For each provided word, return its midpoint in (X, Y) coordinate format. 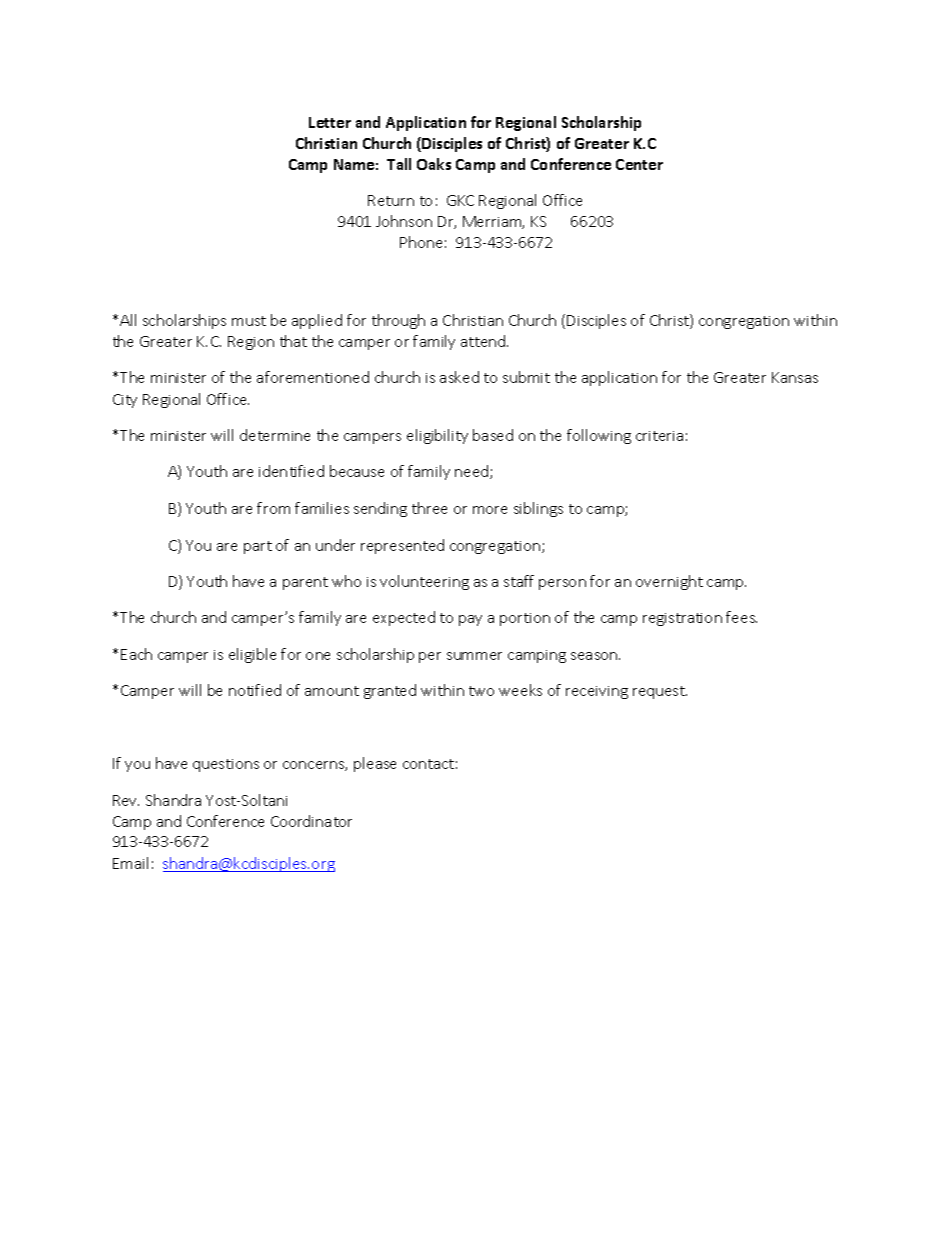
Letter (330, 122)
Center (639, 164)
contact (428, 764)
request (660, 692)
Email (130, 863)
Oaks (434, 164)
